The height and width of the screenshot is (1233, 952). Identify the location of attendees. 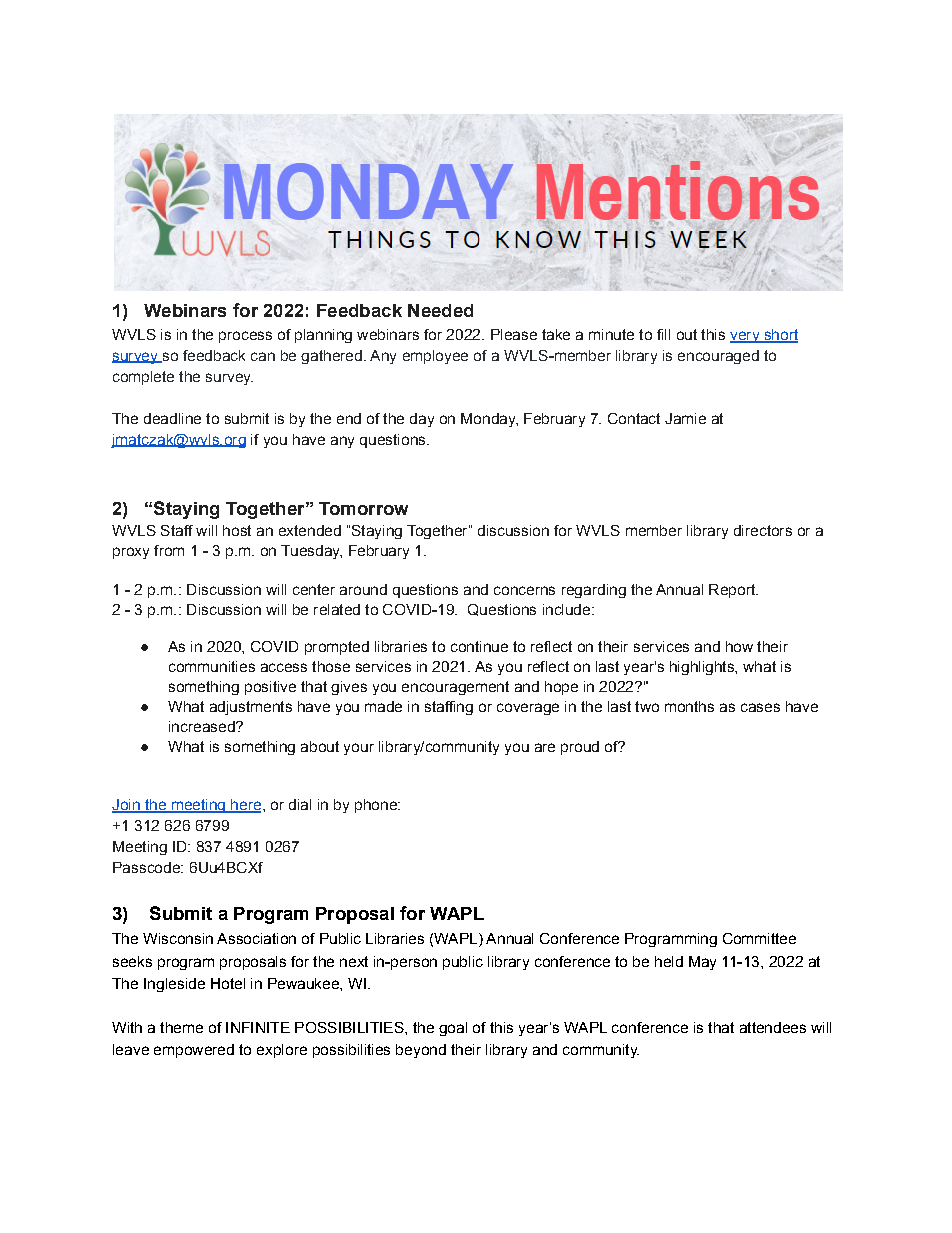
(773, 1027).
